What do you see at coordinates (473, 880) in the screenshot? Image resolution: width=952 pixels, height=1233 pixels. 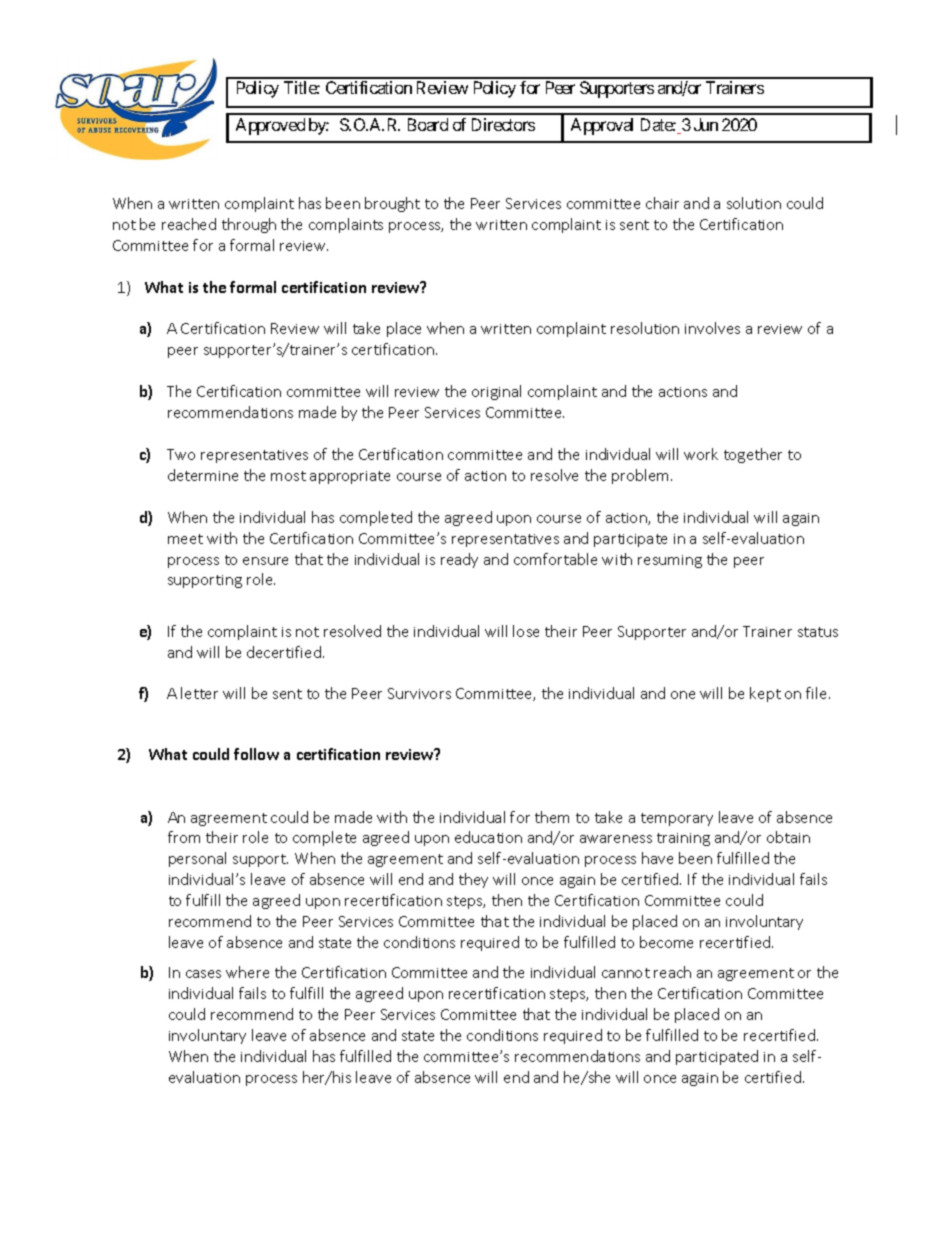 I see `they` at bounding box center [473, 880].
